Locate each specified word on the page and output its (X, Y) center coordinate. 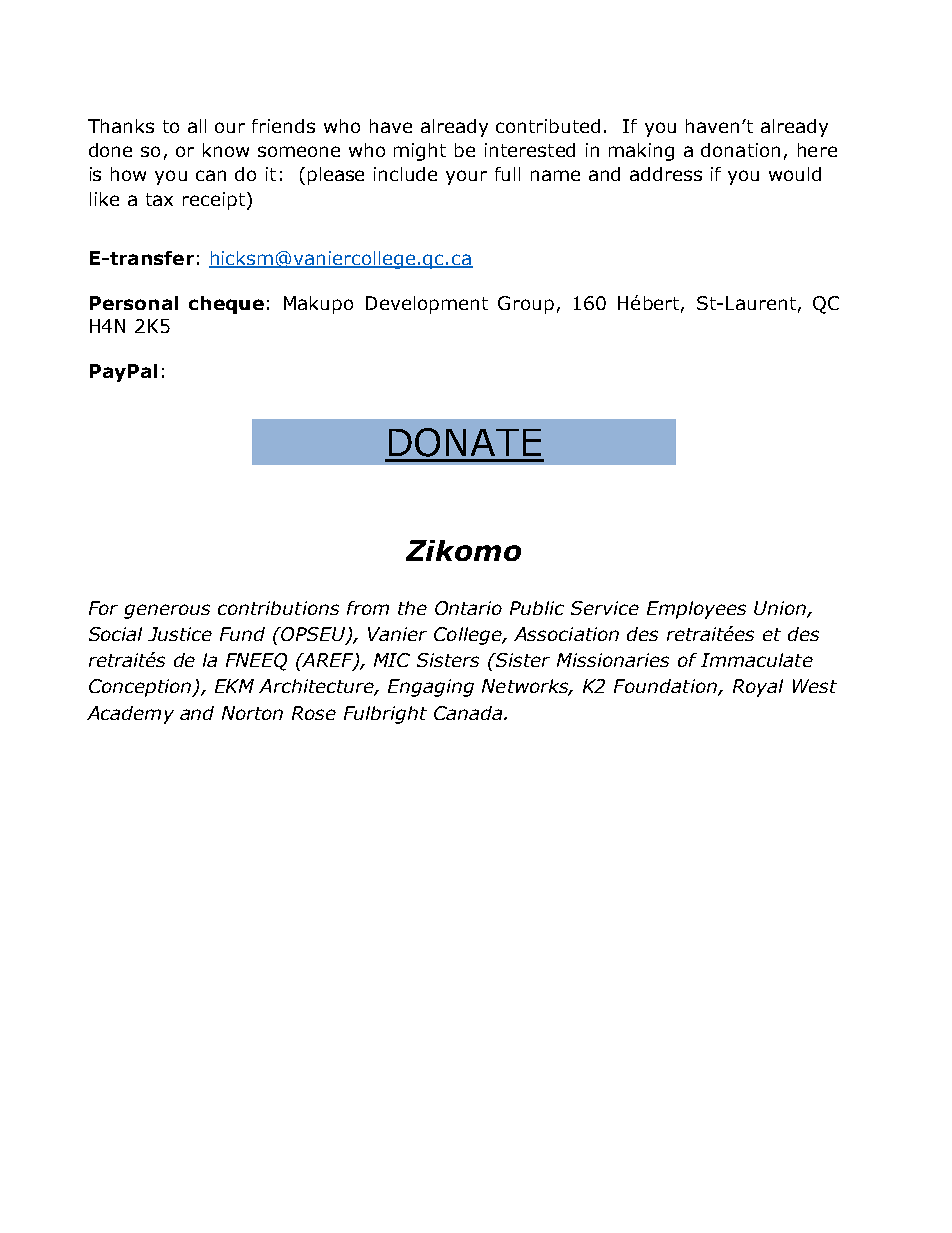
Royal (758, 688)
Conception (141, 688)
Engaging (431, 688)
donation (740, 150)
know (226, 150)
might (420, 152)
